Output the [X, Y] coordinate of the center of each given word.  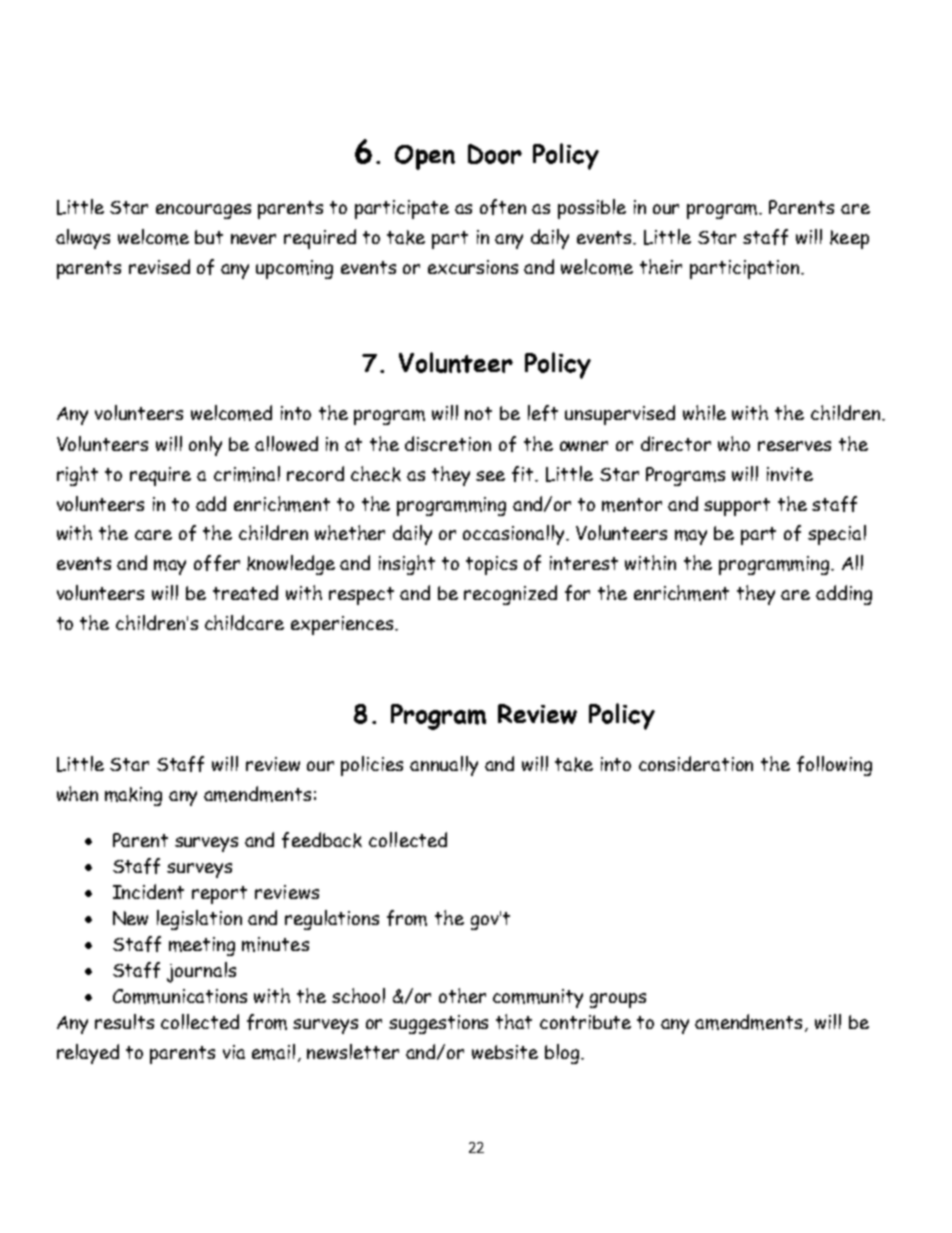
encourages [203, 211]
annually [444, 766]
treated [245, 592]
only [205, 446]
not [478, 413]
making [133, 796]
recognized [510, 595]
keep [849, 239]
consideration [696, 763]
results [124, 1021]
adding [844, 595]
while [704, 412]
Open [425, 157]
